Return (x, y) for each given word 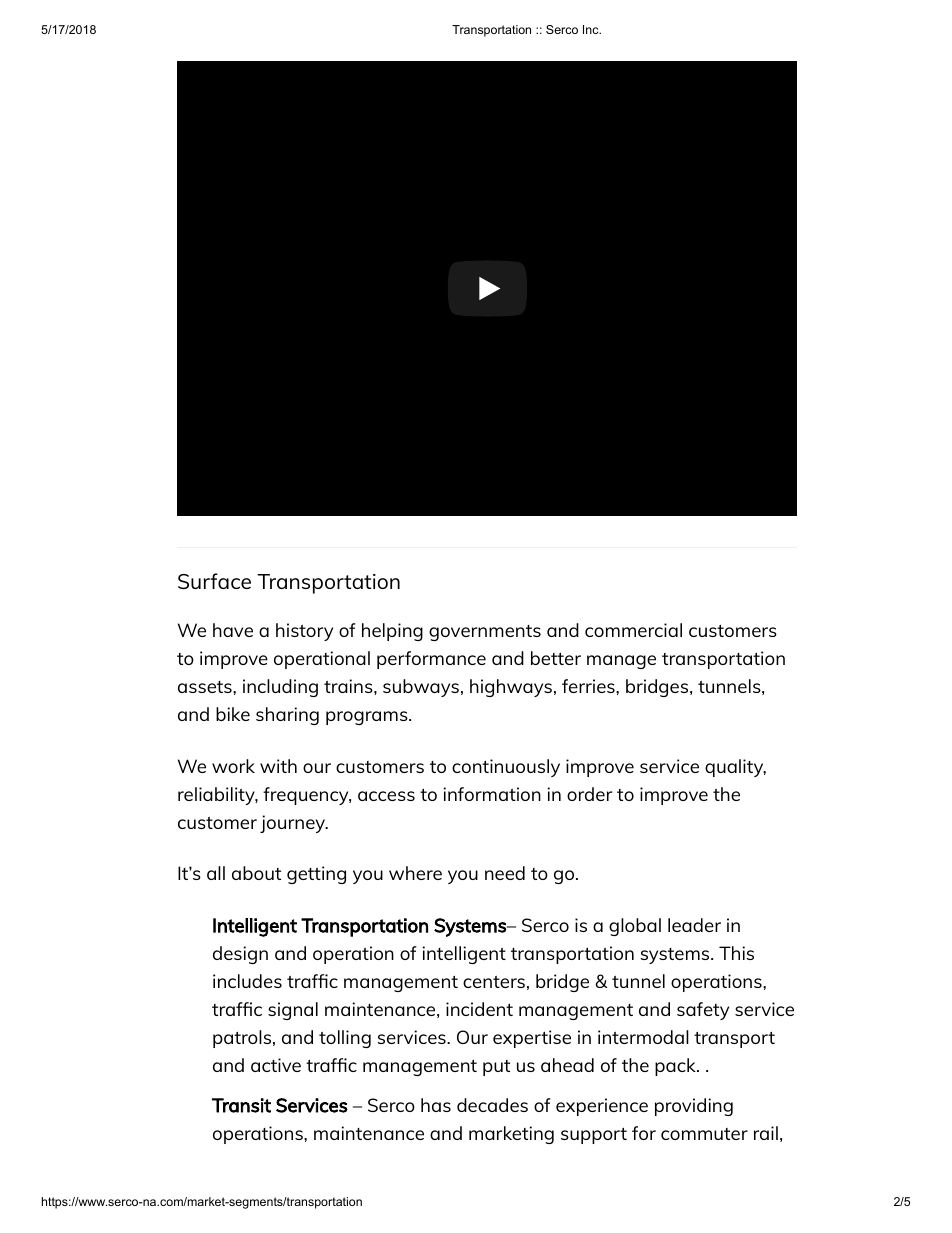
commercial (633, 630)
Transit (241, 1105)
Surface (214, 581)
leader (694, 925)
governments (485, 633)
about (256, 873)
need (505, 873)
